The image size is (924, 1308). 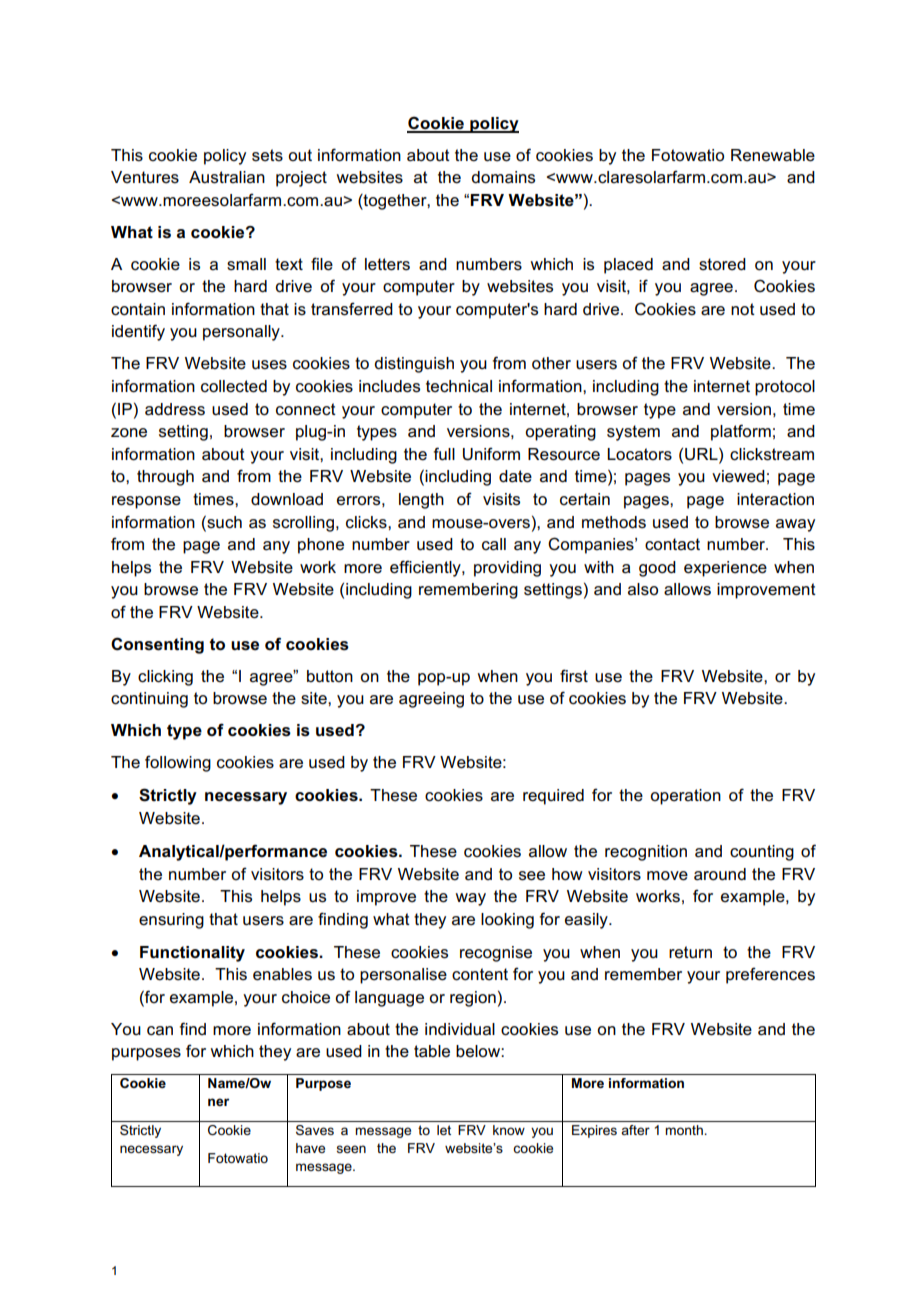 What do you see at coordinates (503, 177) in the screenshot?
I see `domains` at bounding box center [503, 177].
